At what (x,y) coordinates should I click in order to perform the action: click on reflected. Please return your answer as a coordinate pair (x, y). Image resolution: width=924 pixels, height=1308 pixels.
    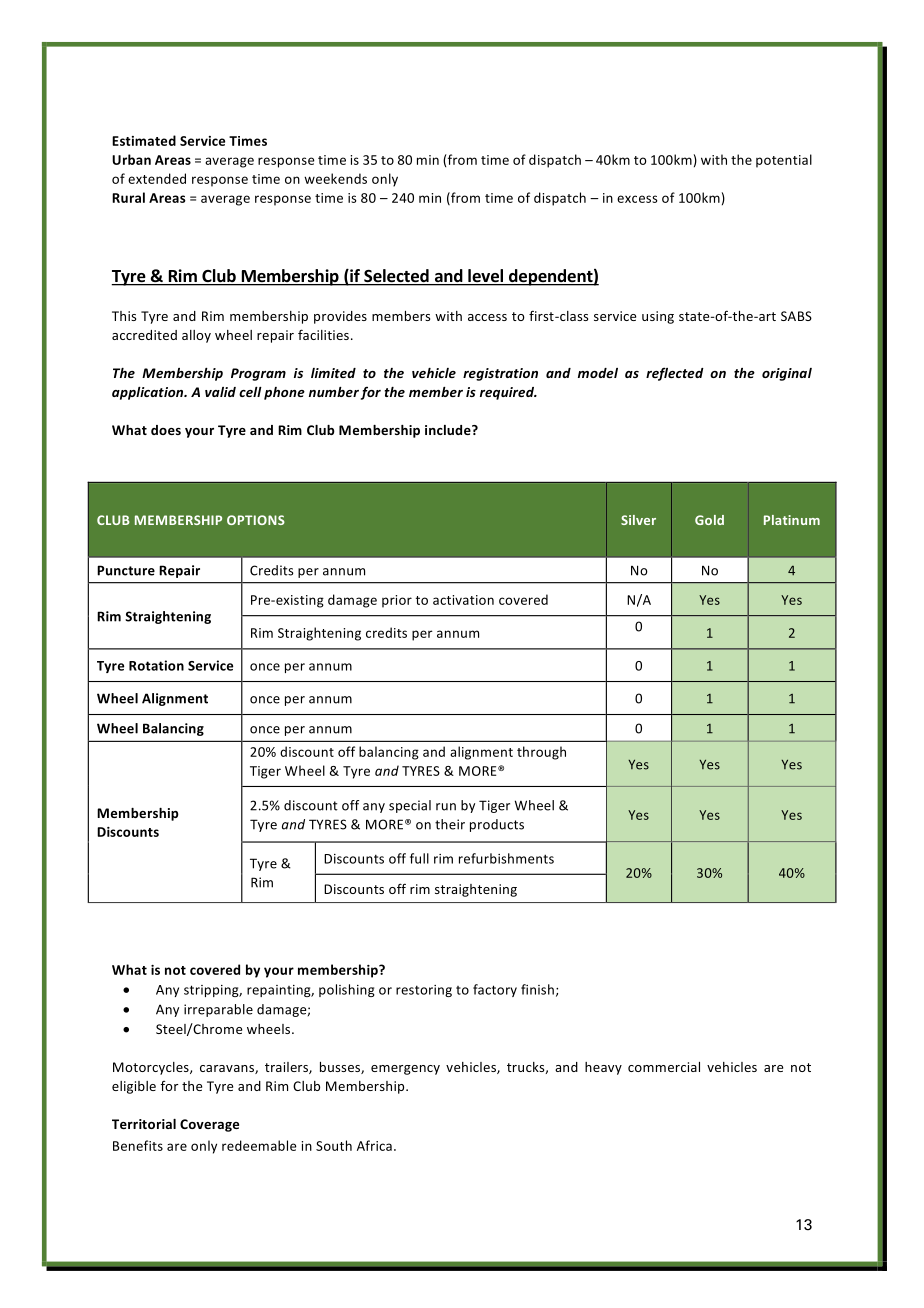
    Looking at the image, I should click on (675, 374).
